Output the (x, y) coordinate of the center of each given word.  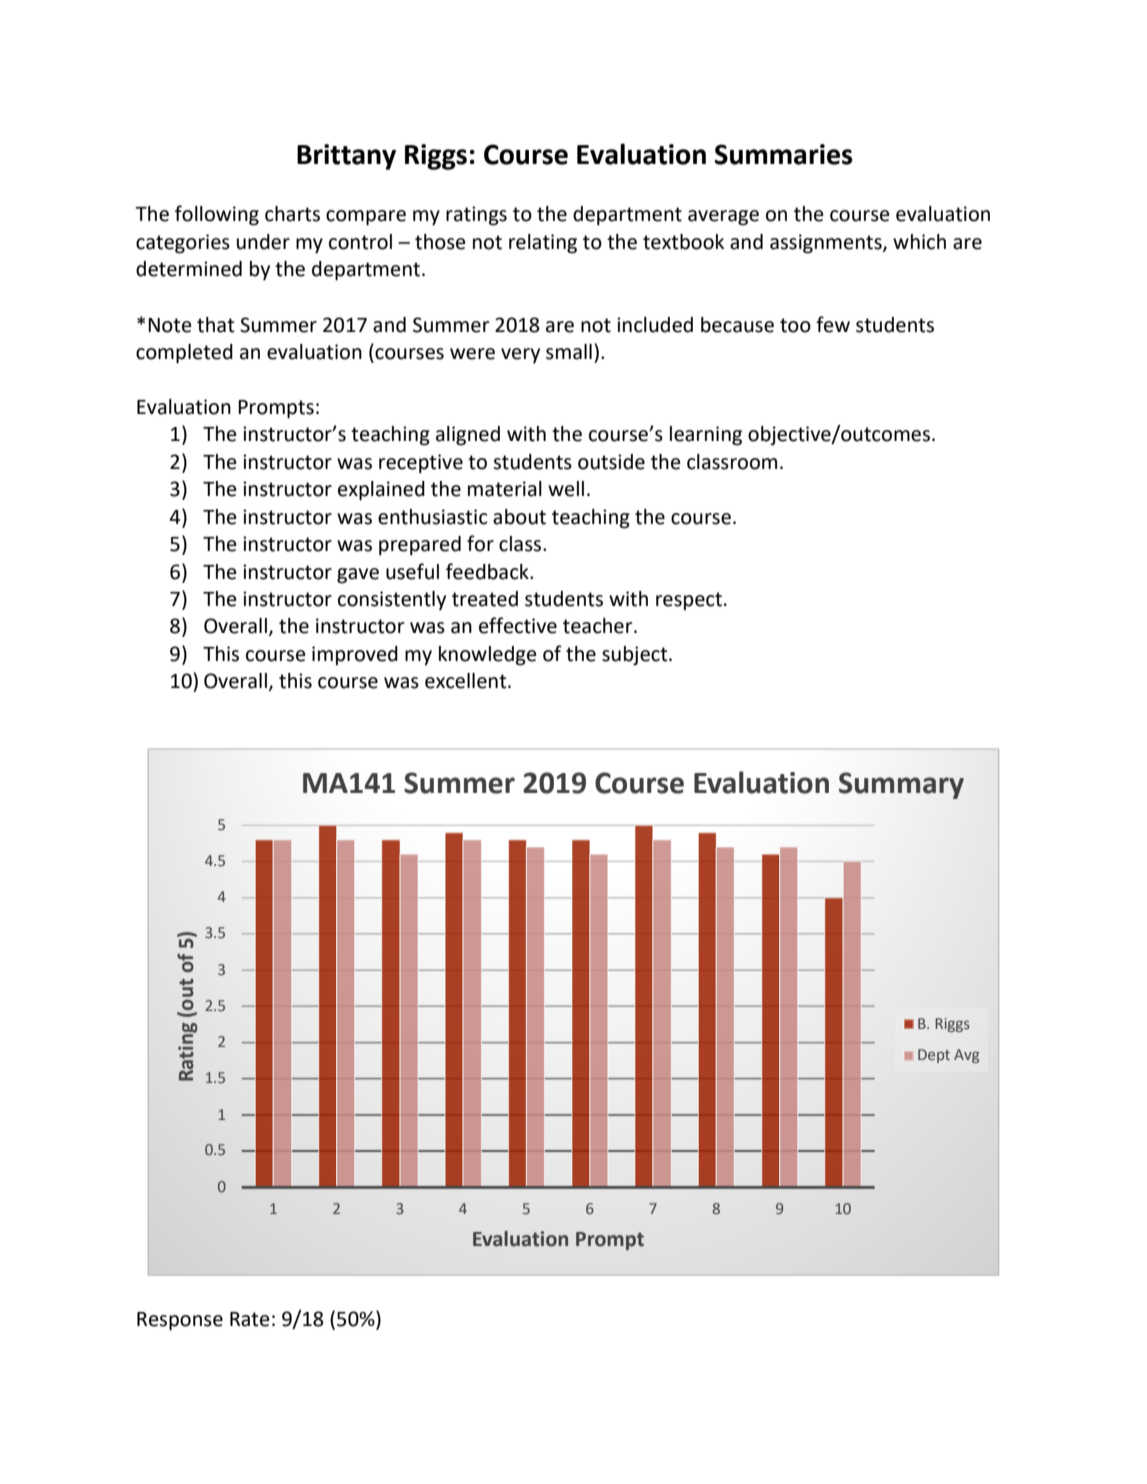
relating (543, 244)
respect (689, 601)
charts (292, 214)
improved (355, 655)
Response (180, 1321)
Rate (250, 1319)
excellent (467, 681)
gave (358, 576)
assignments (827, 244)
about (519, 517)
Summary (901, 785)
